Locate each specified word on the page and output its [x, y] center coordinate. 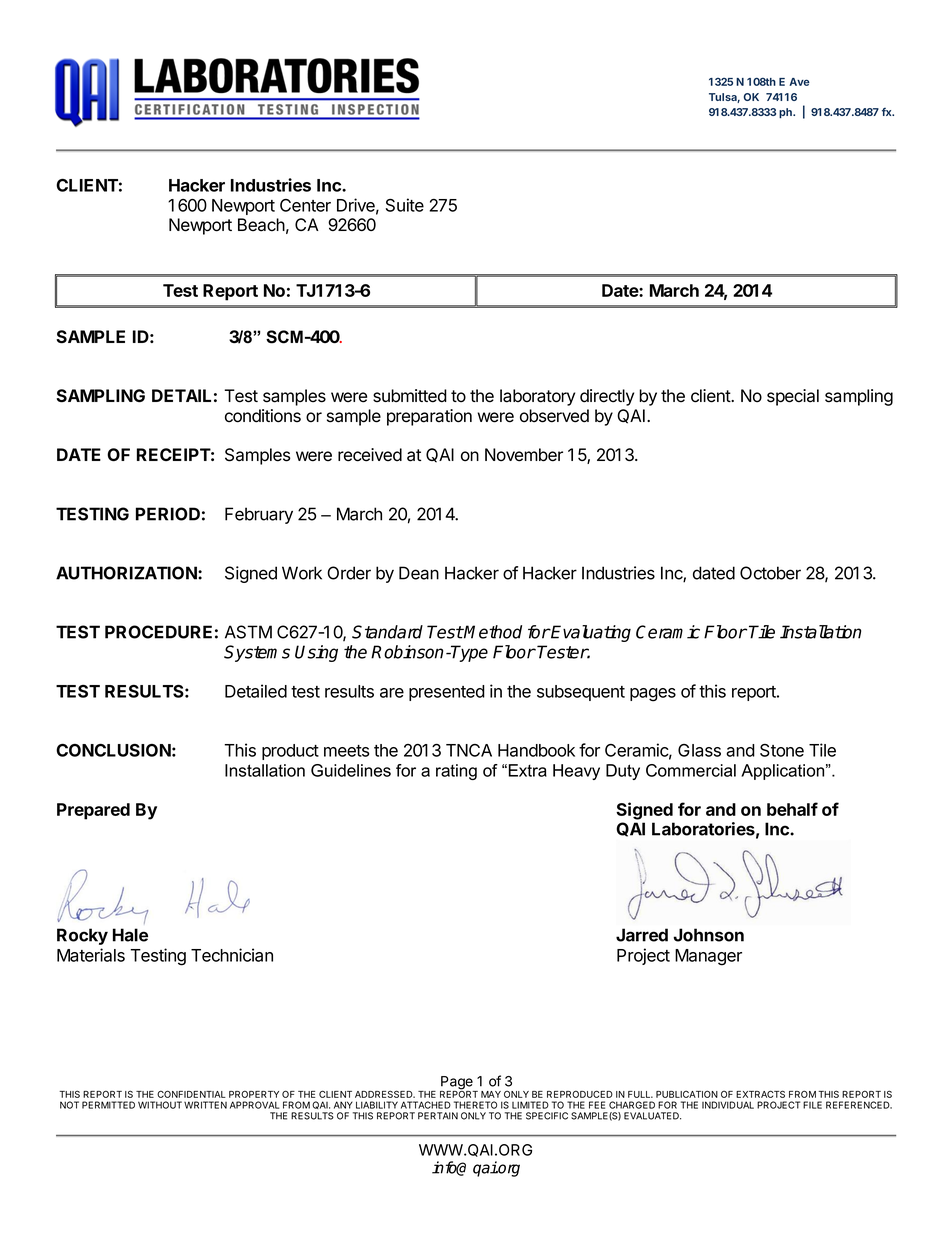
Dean [419, 573]
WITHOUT [160, 1105]
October [770, 573]
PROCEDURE [158, 632]
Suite [405, 205]
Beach [261, 225]
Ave [799, 82]
